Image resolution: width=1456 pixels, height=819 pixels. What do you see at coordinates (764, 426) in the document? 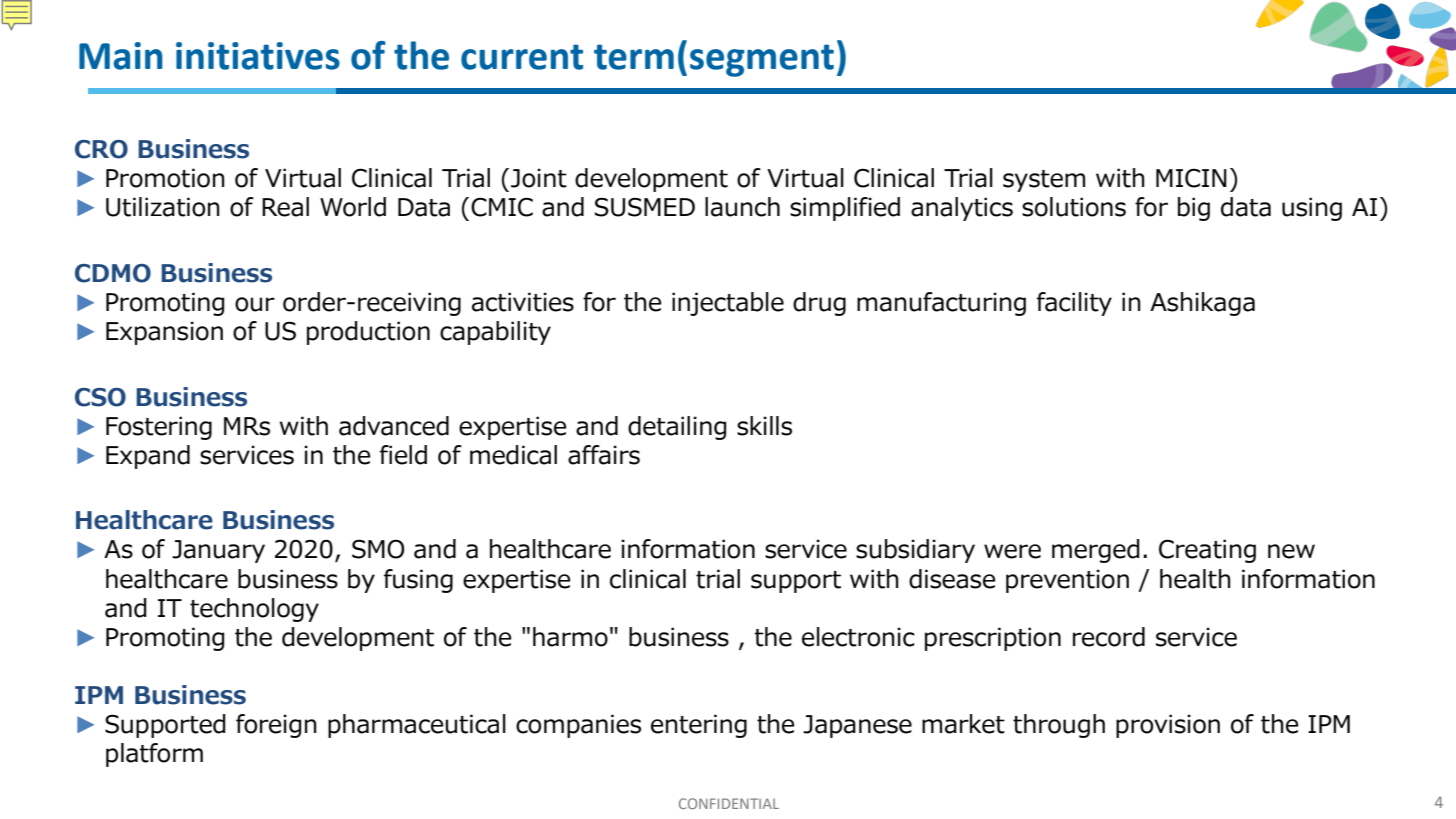
I see `skills` at bounding box center [764, 426].
